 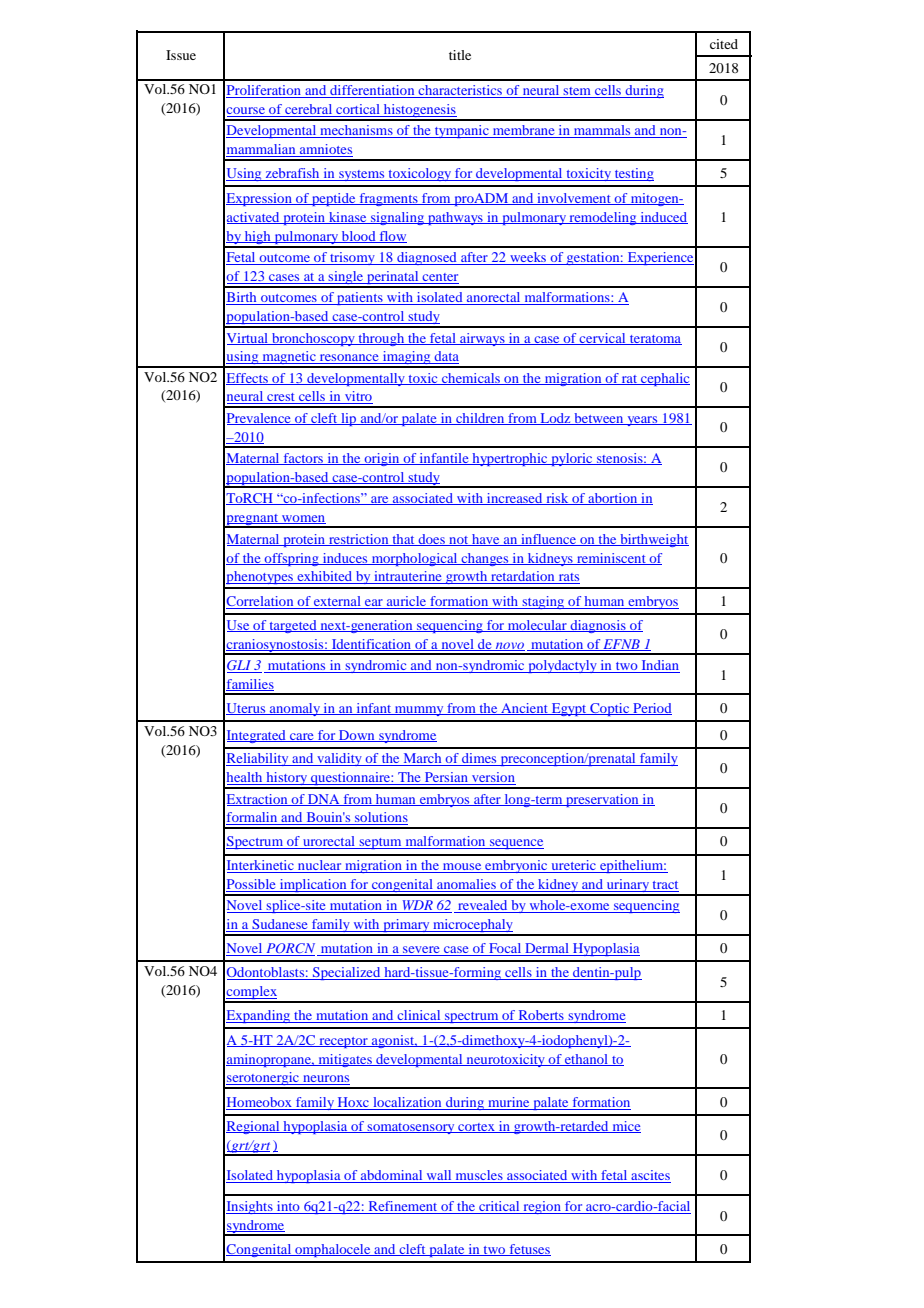 What do you see at coordinates (461, 91) in the image?
I see `characteristics` at bounding box center [461, 91].
